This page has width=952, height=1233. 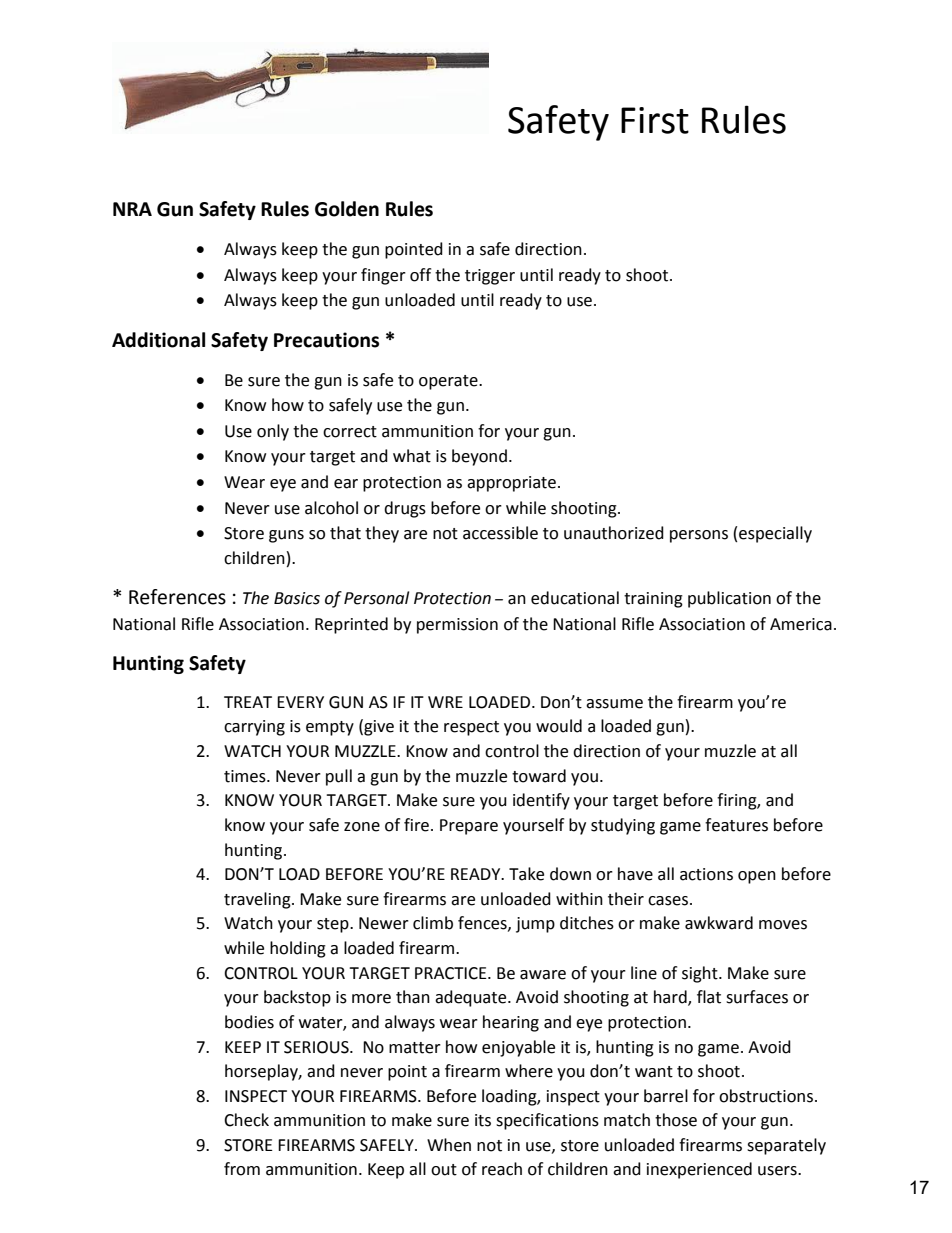 I want to click on References, so click(x=177, y=597).
